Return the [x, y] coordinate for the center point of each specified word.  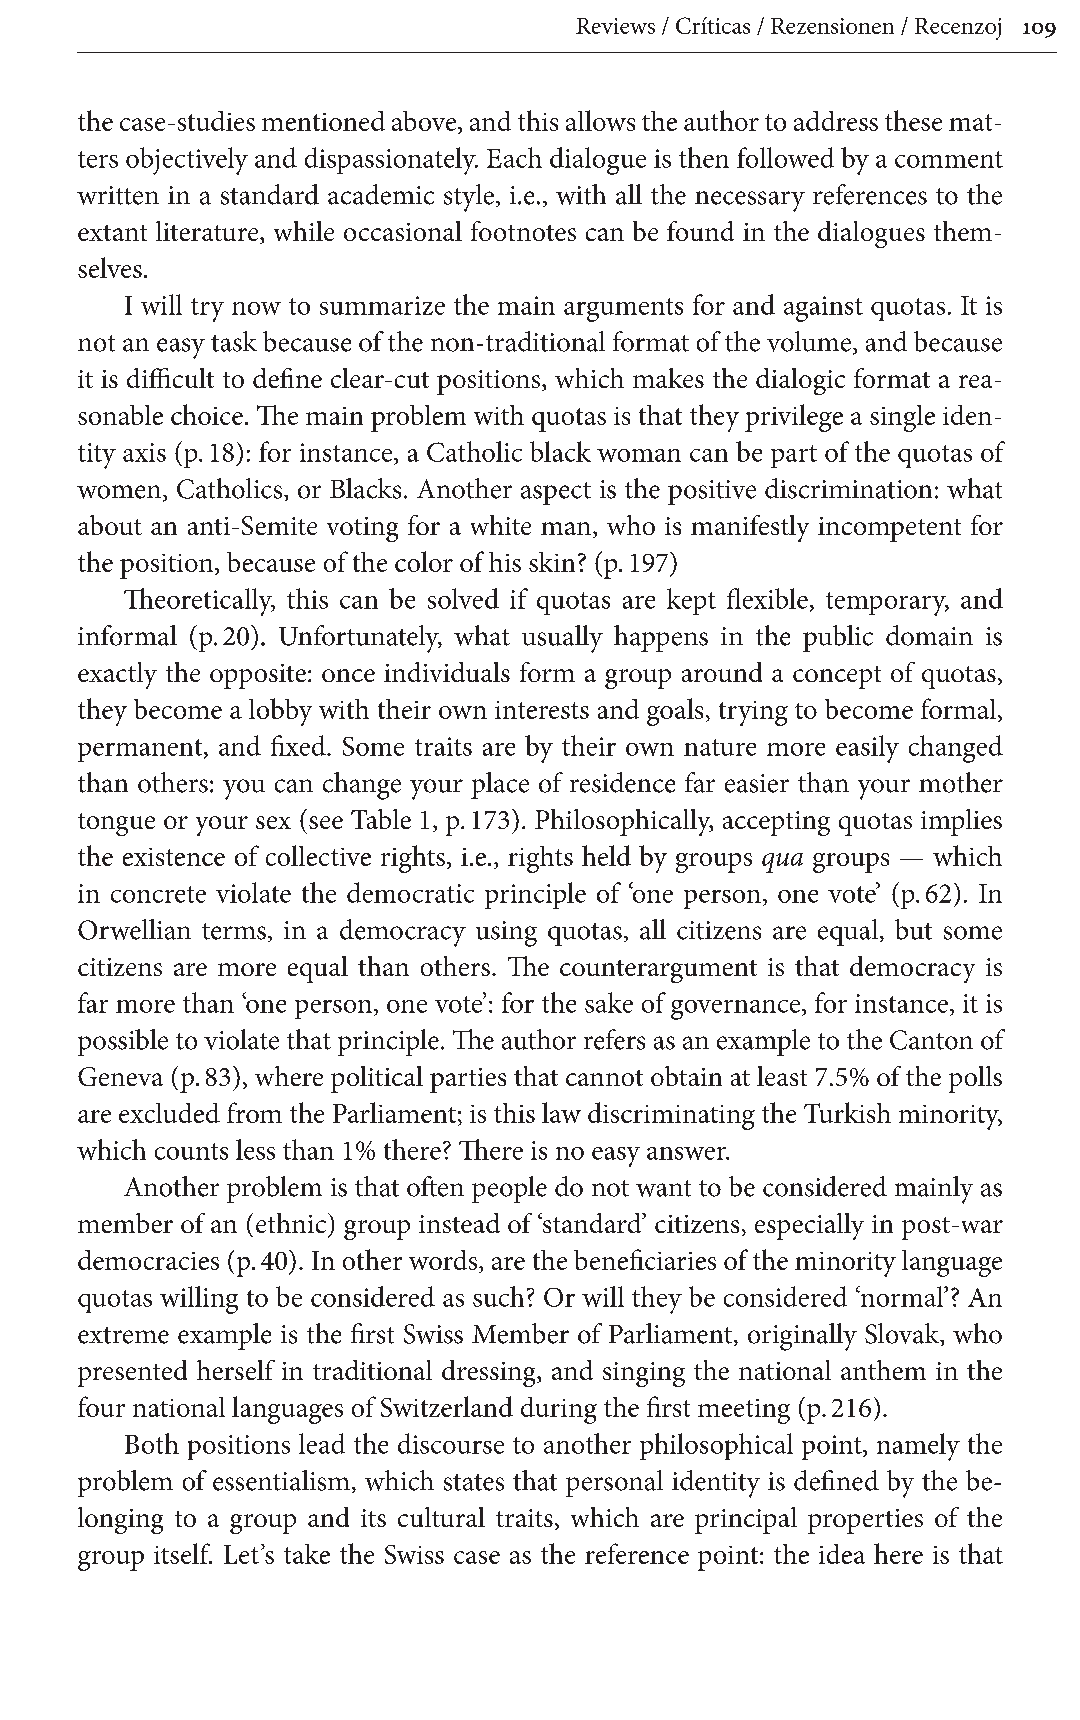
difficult [170, 378]
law [561, 1112]
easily [867, 749]
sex [273, 822]
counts [191, 1151]
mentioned [323, 121]
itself [183, 1553]
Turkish [847, 1112]
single [902, 418]
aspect [556, 493]
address [836, 121]
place [500, 785]
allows [600, 120]
